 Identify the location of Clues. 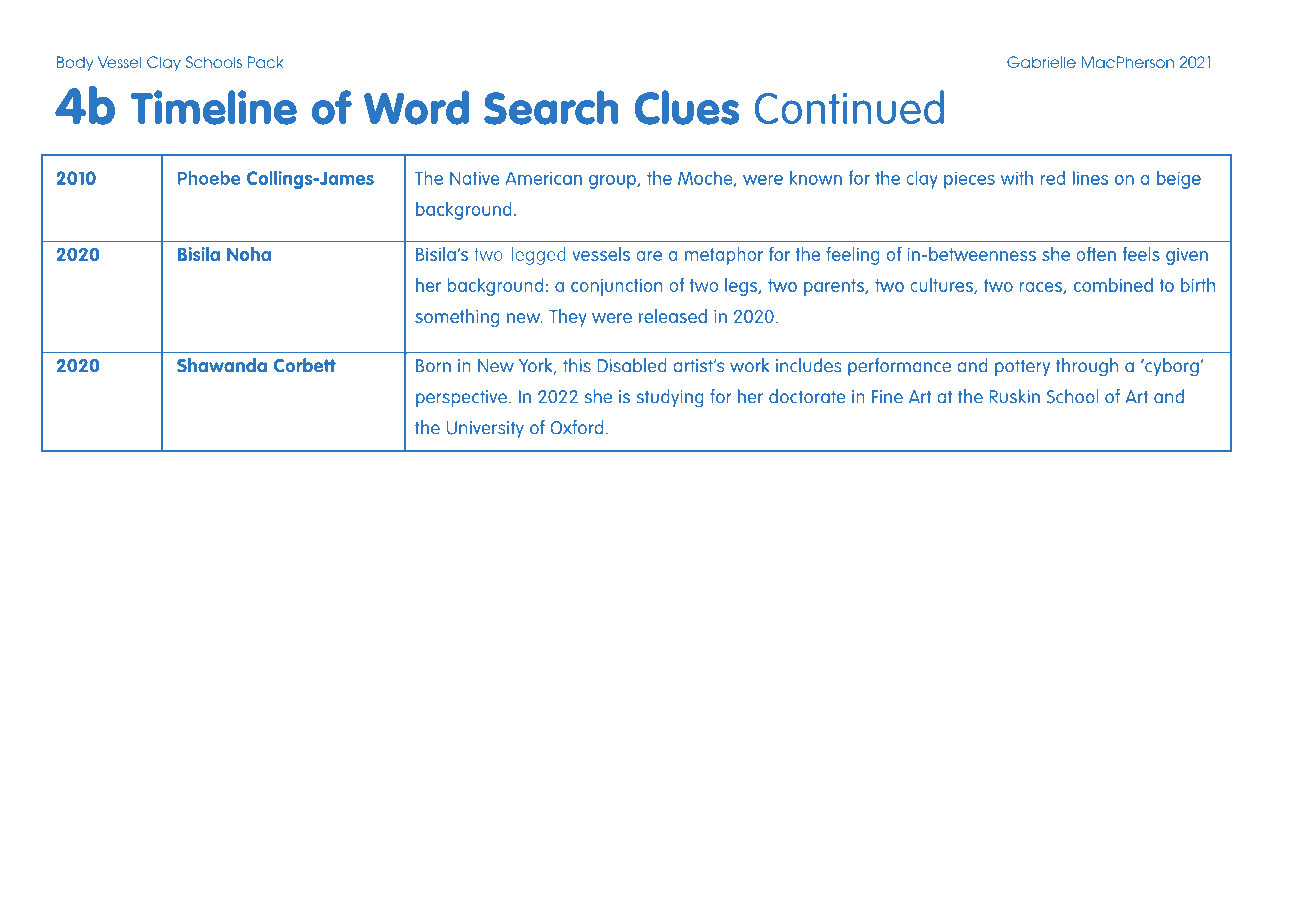
(687, 107).
